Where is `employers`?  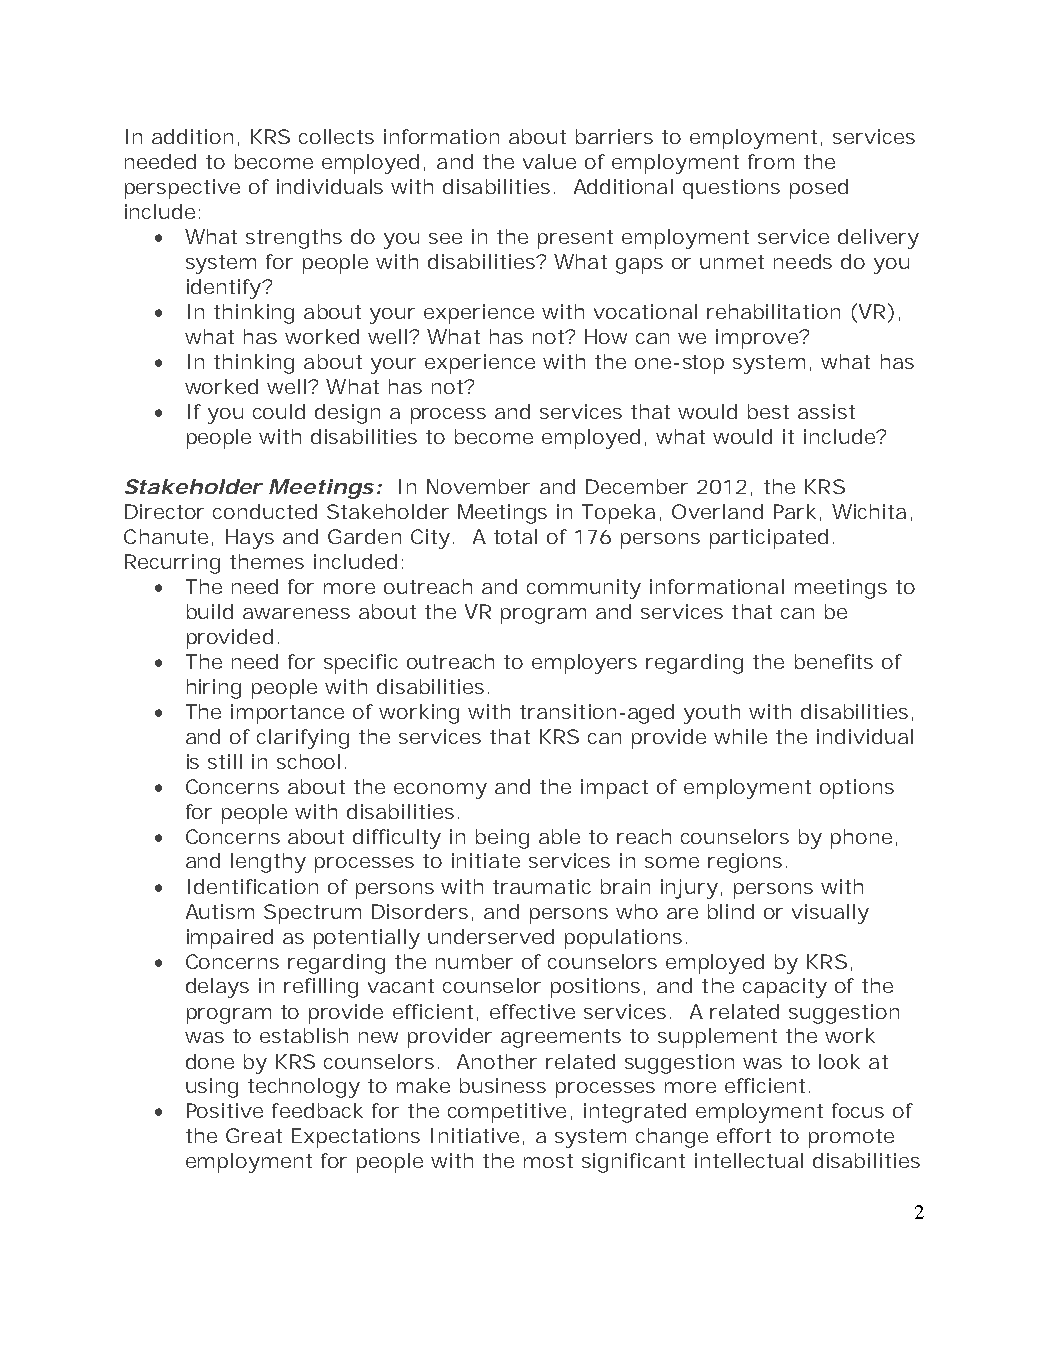 employers is located at coordinates (584, 664).
